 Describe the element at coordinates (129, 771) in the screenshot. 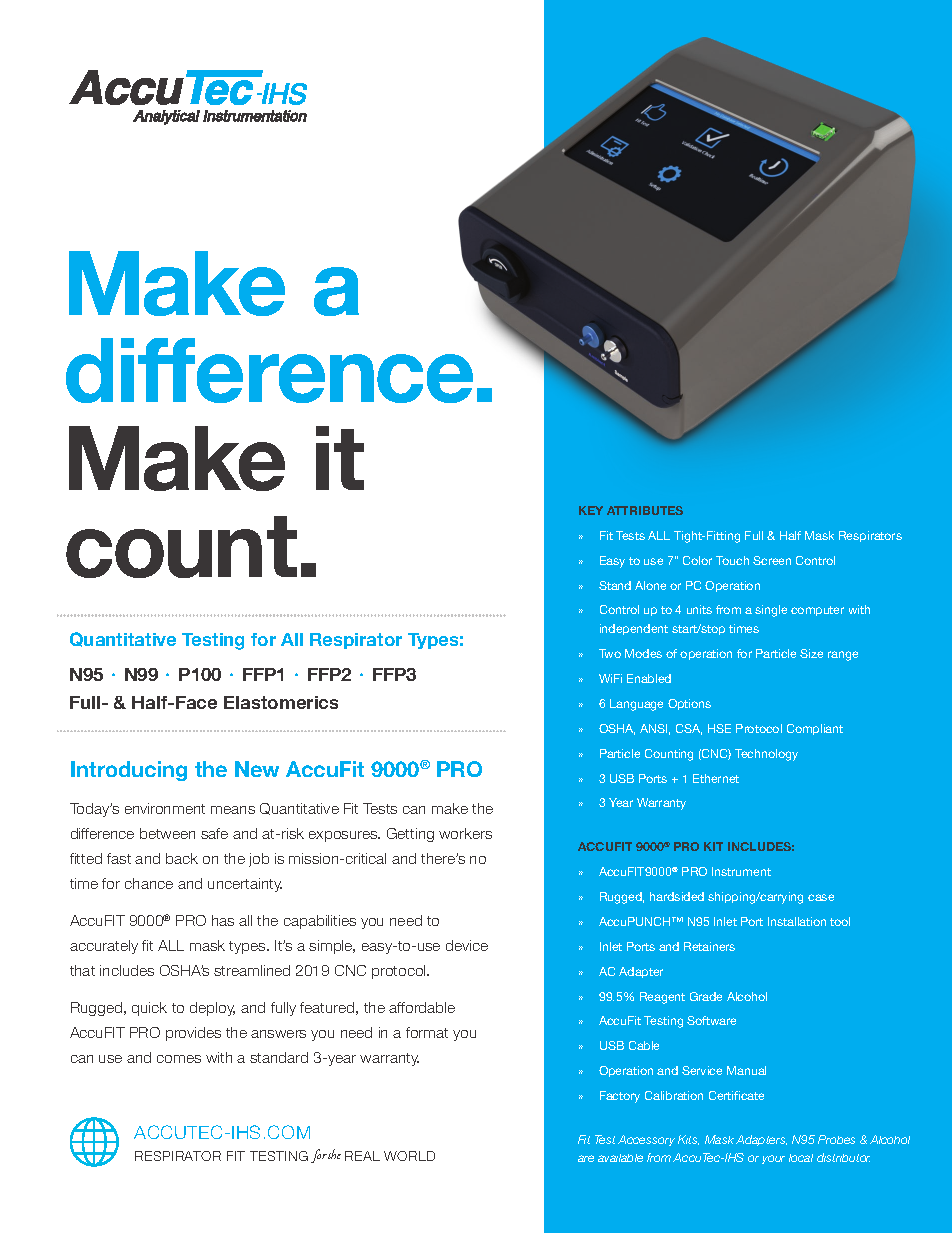

I see `Introducing` at that location.
